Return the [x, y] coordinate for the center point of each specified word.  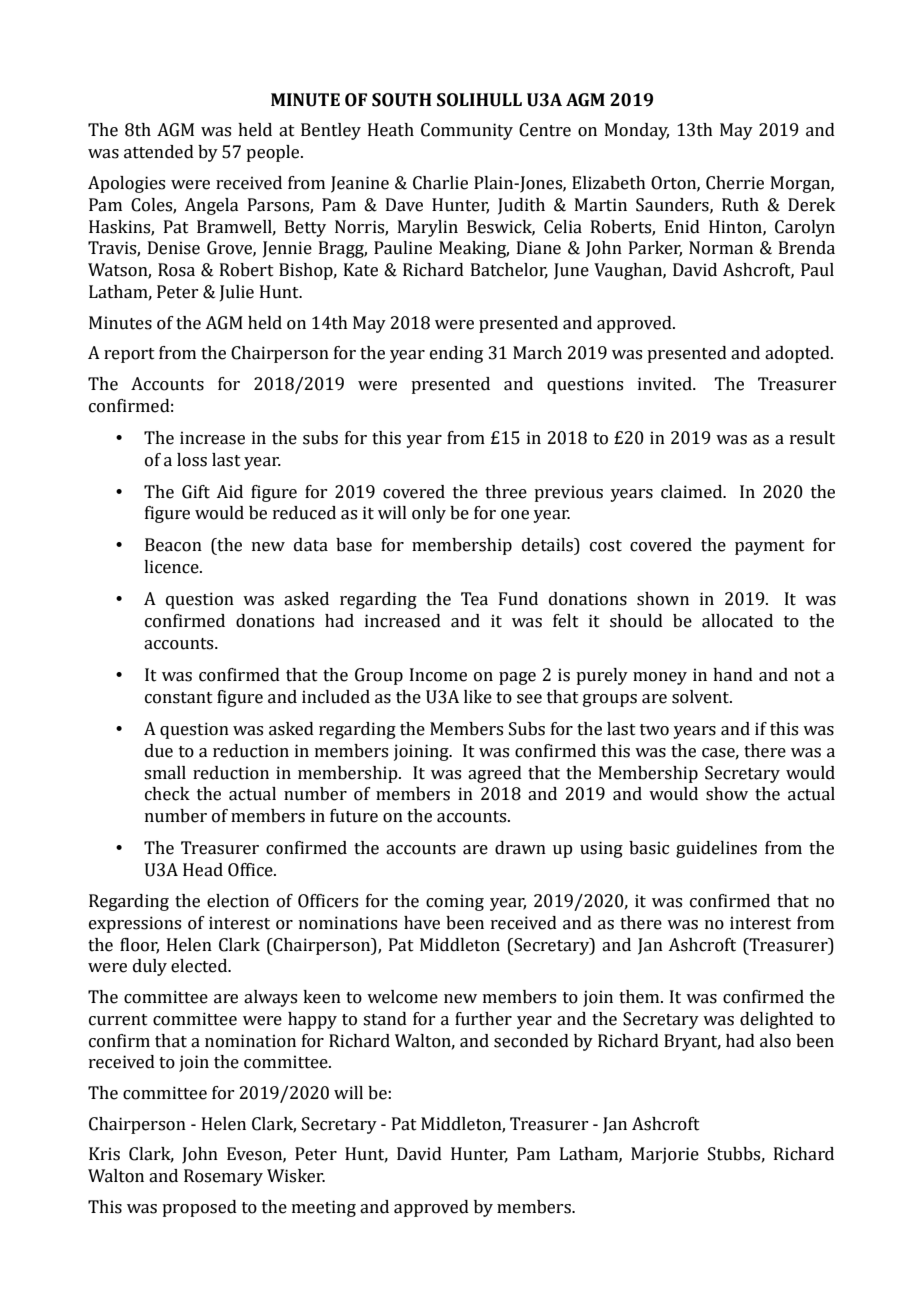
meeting [324, 1208]
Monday [637, 131]
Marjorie [665, 1155]
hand [733, 675]
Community [467, 131]
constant [179, 698]
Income [438, 675]
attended [159, 152]
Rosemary [223, 1177]
